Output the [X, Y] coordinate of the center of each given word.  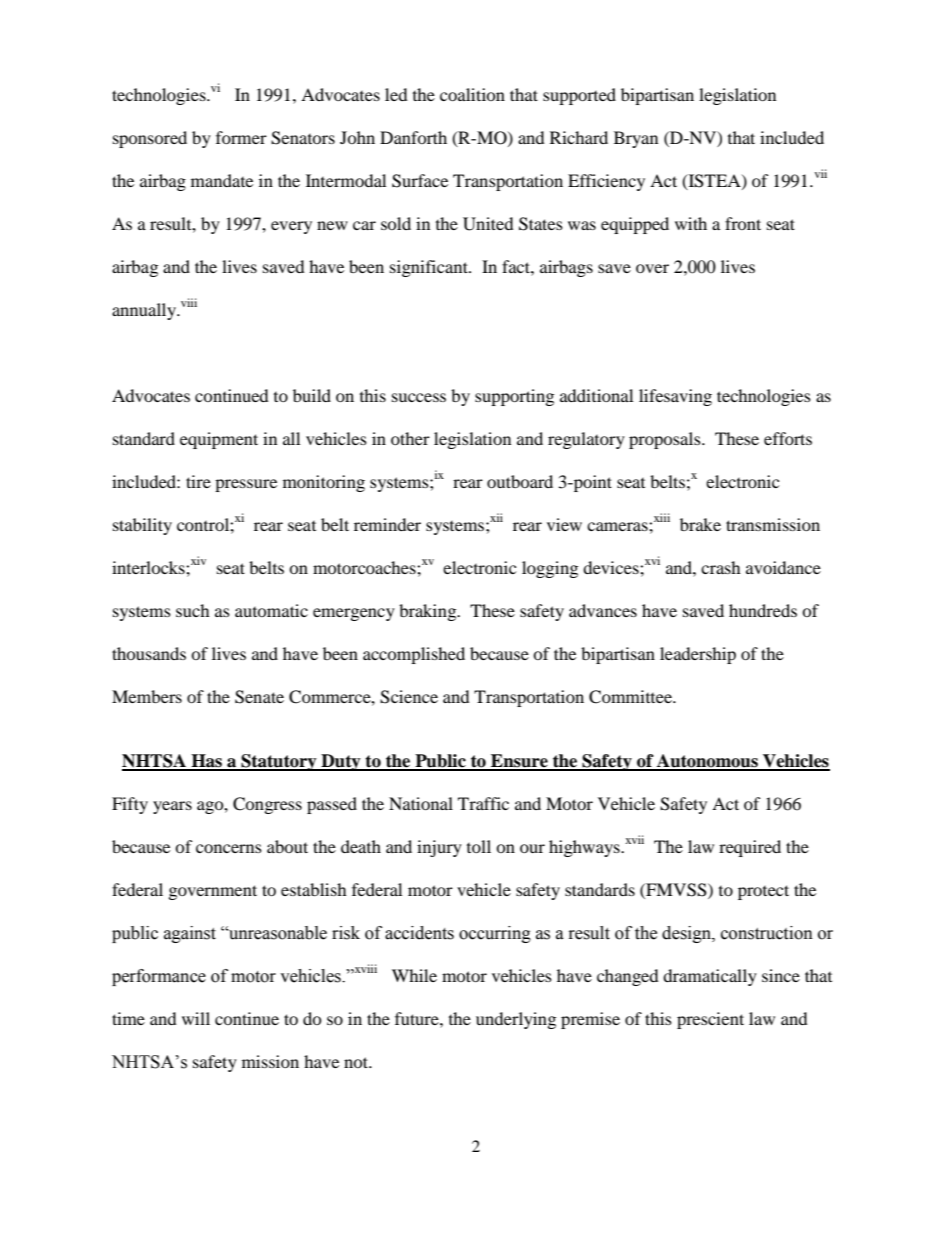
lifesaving [675, 397]
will [196, 1018]
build [312, 395]
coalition [472, 94]
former [241, 137]
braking [429, 612]
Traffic [483, 803]
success [419, 397]
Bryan [636, 139]
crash [721, 567]
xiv [198, 560]
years [172, 807]
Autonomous [707, 762]
